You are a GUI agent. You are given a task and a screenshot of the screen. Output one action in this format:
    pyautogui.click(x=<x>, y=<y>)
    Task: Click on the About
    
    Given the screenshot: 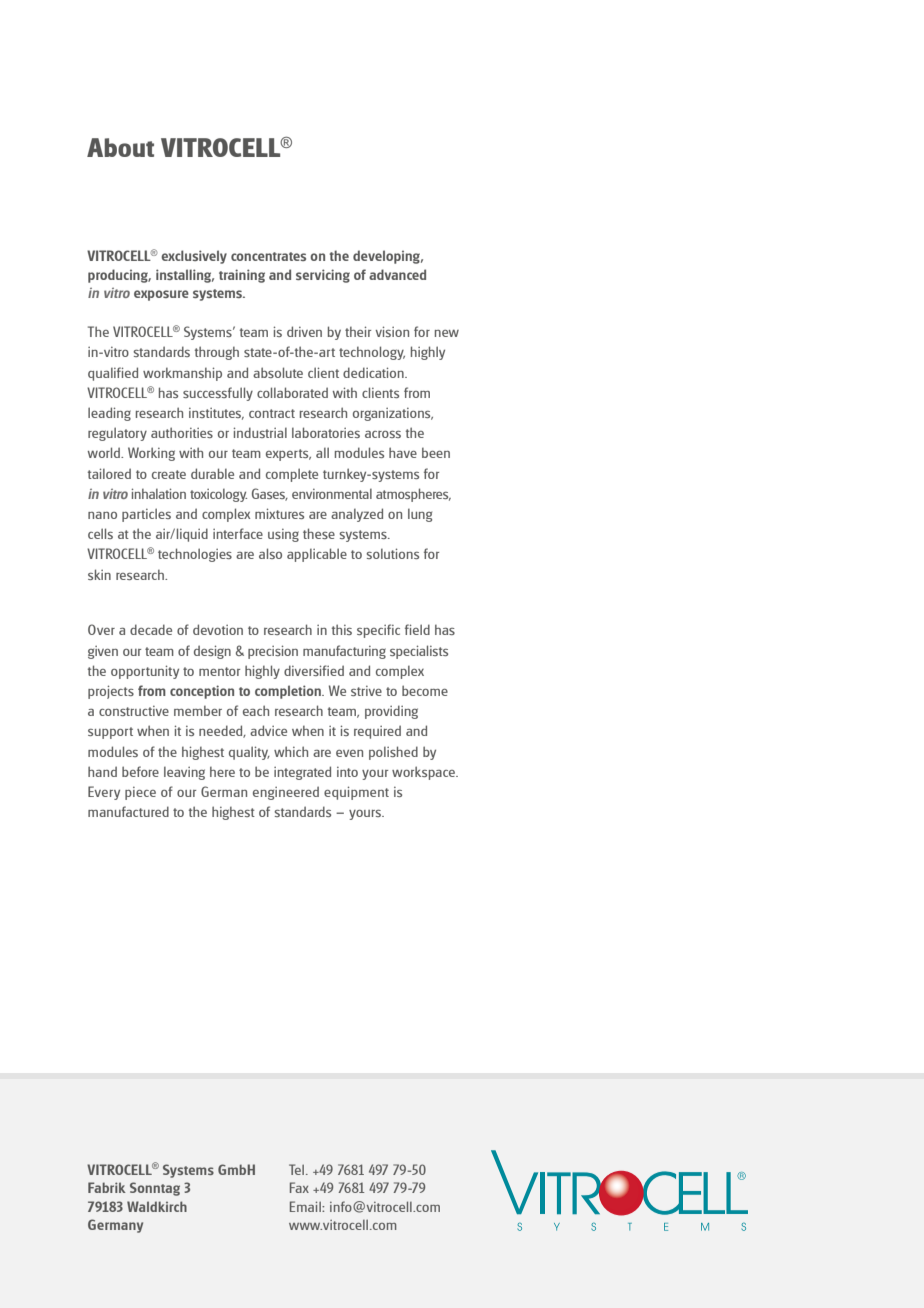 What is the action you would take?
    pyautogui.click(x=120, y=147)
